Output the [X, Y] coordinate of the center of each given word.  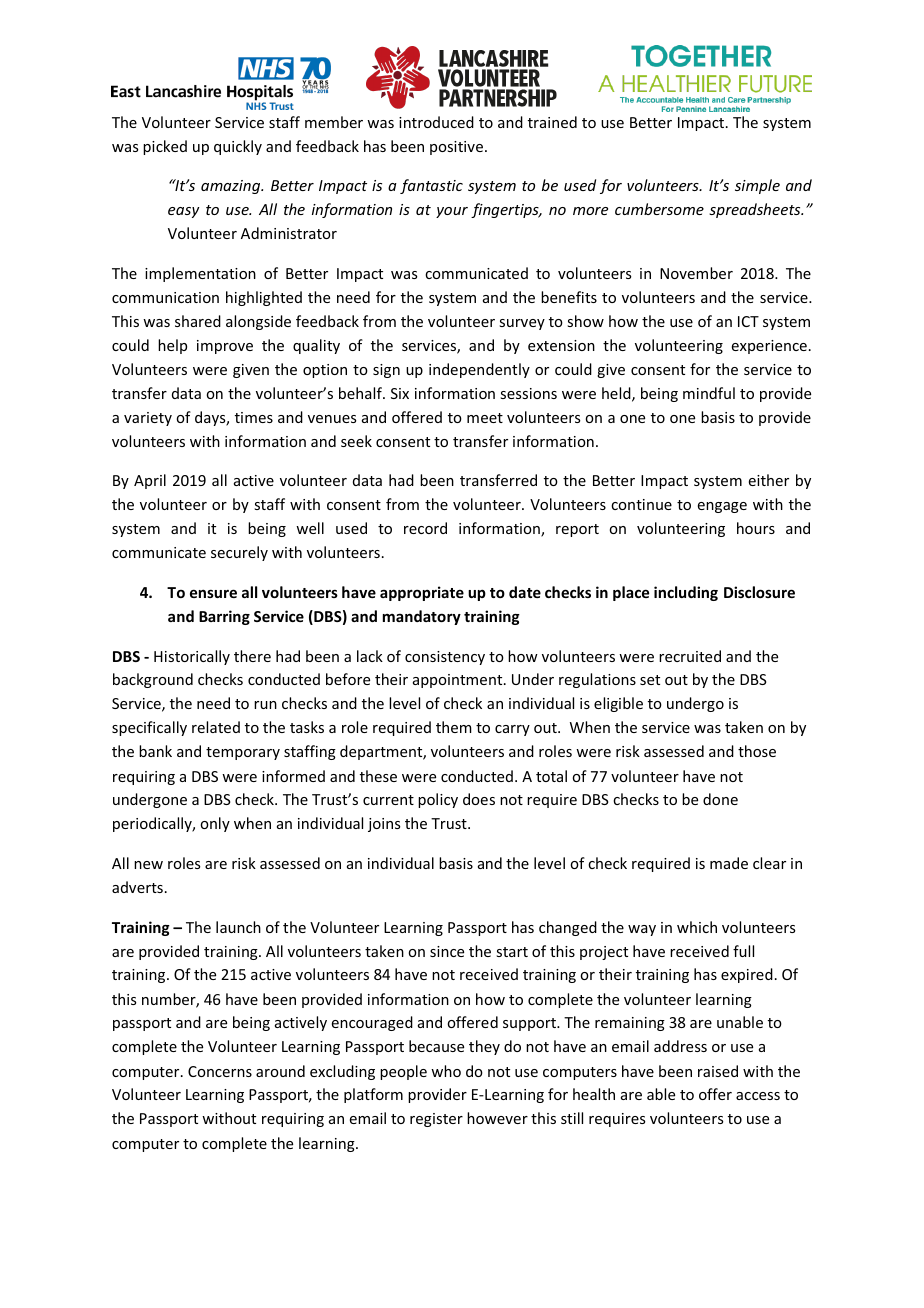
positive [456, 148]
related [216, 727]
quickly [238, 147]
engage [722, 507]
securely [239, 553]
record [425, 528]
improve [225, 347]
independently [479, 370]
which [697, 927]
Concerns [220, 1071]
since [447, 951]
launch [238, 927]
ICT [748, 321]
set [650, 680]
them [454, 727]
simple [757, 186]
